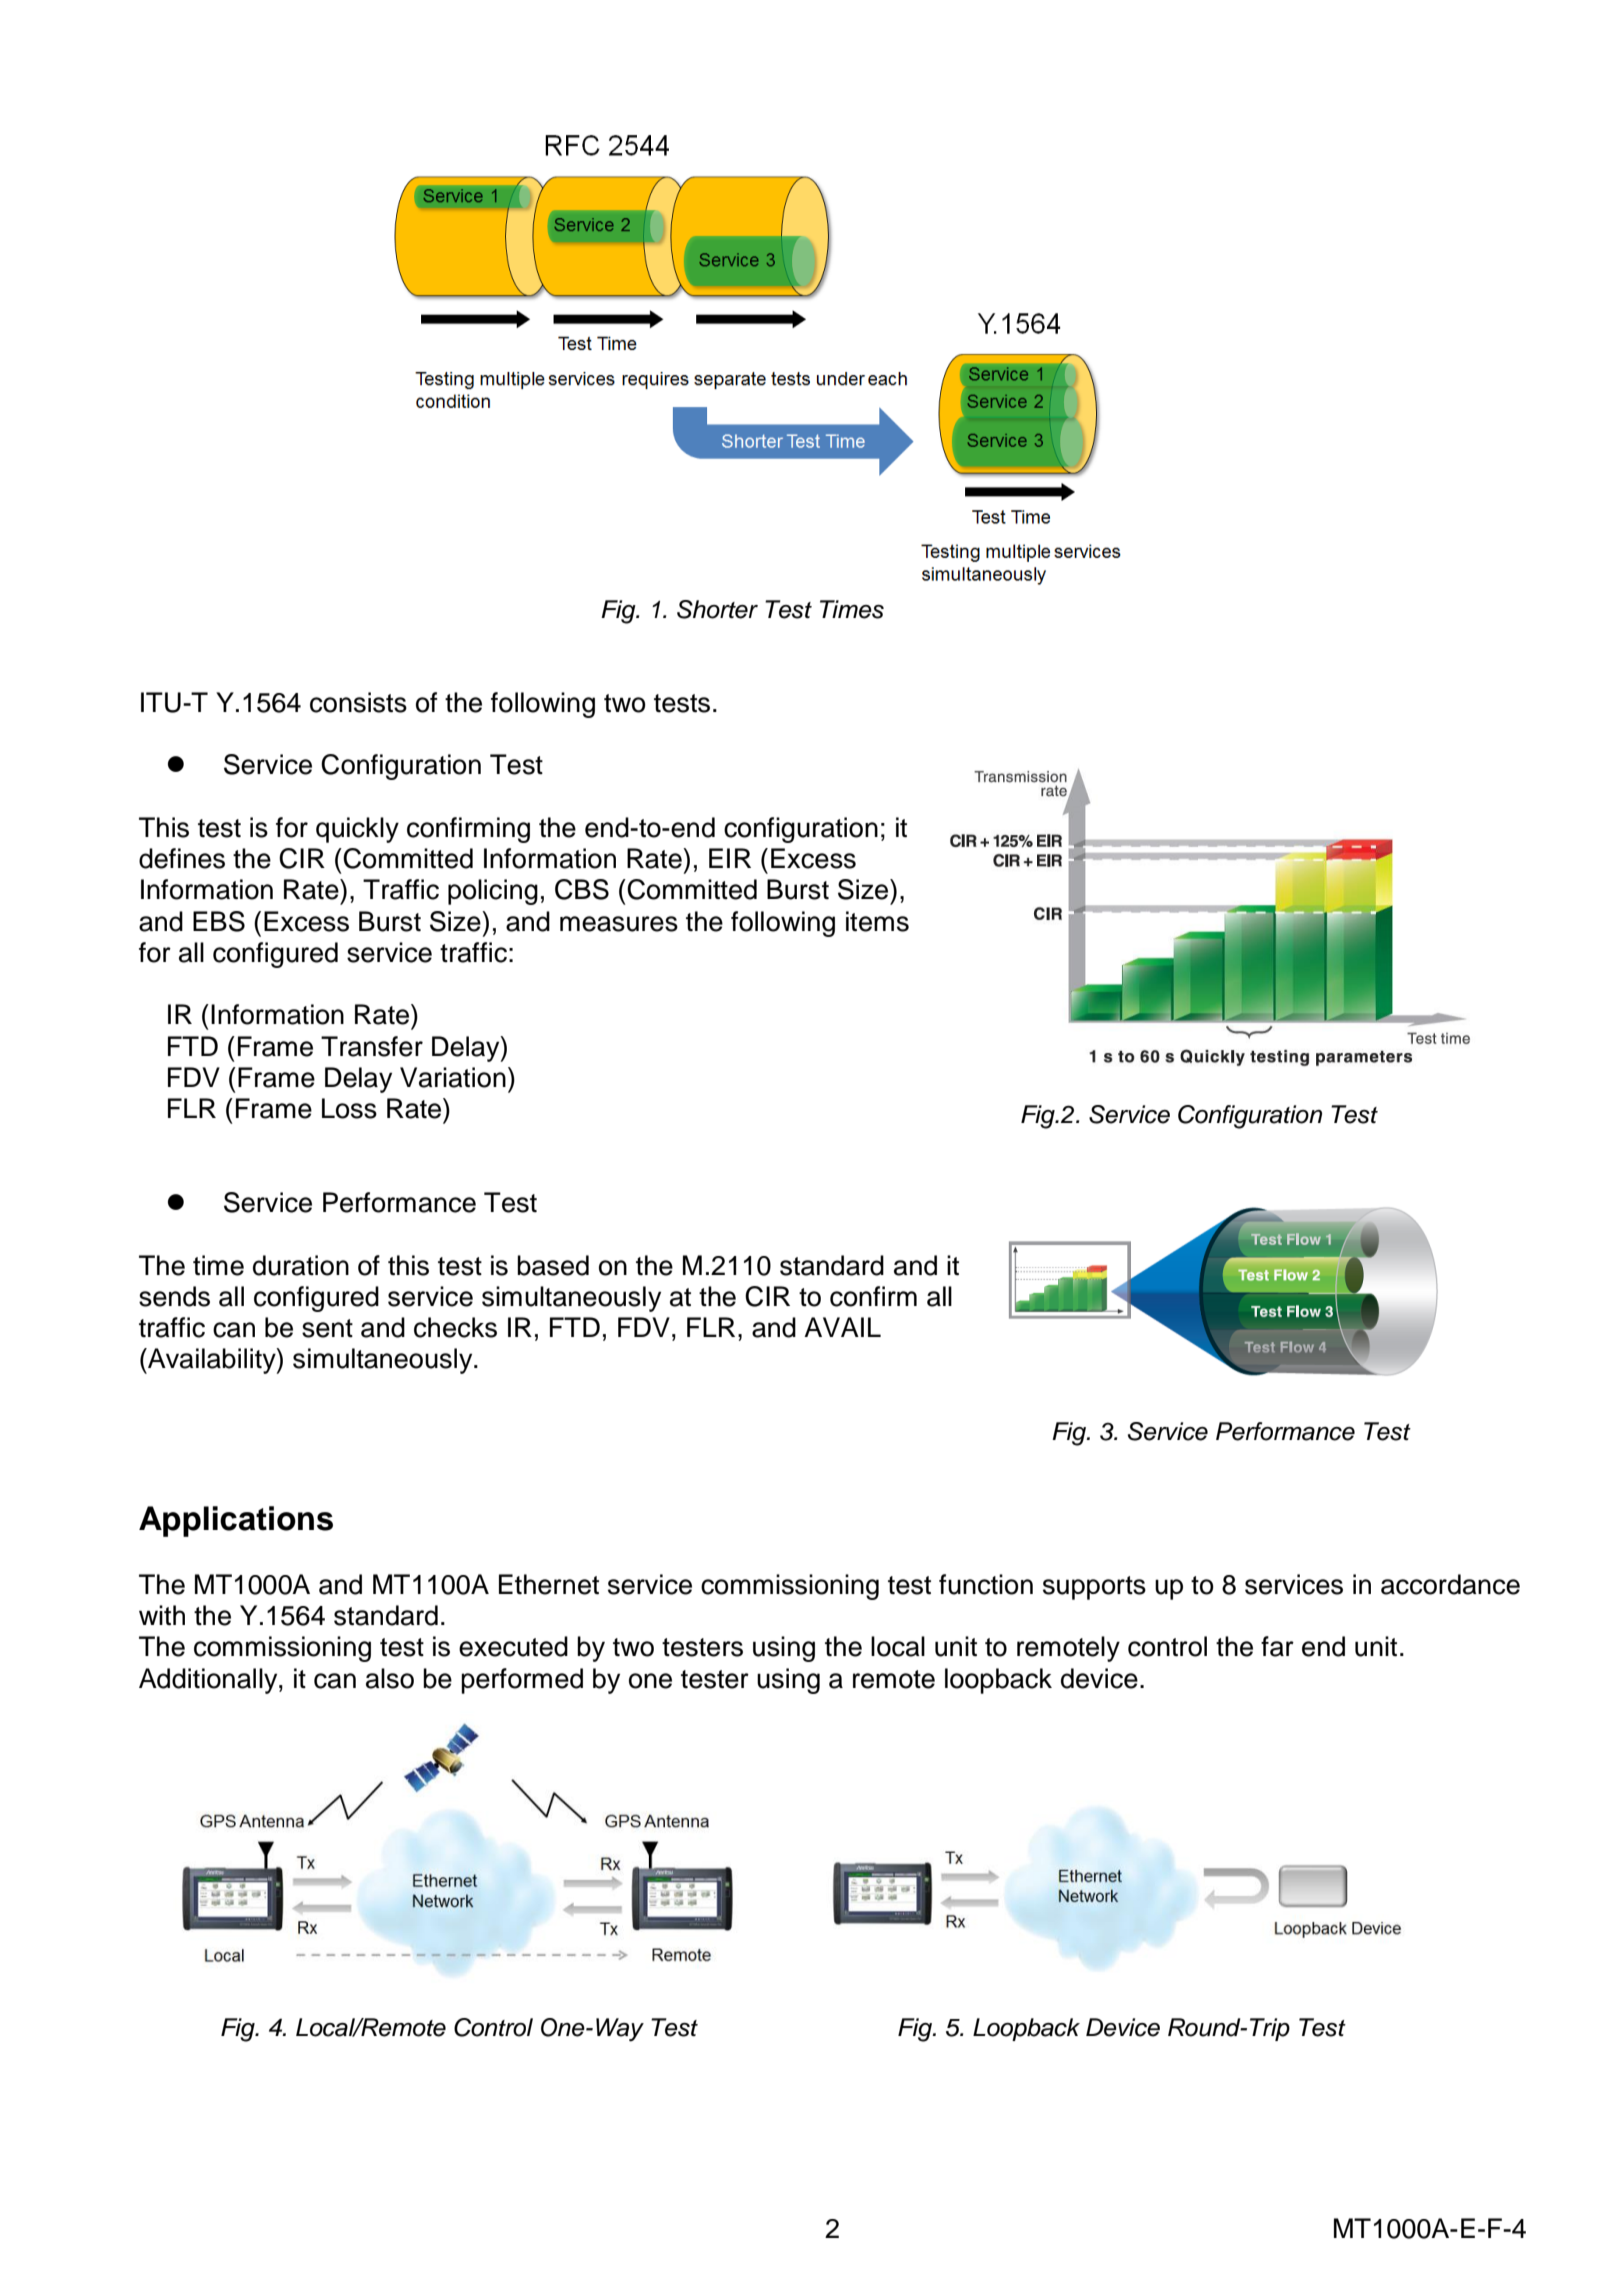 This page has height=2290, width=1619. I want to click on EIR, so click(730, 858).
